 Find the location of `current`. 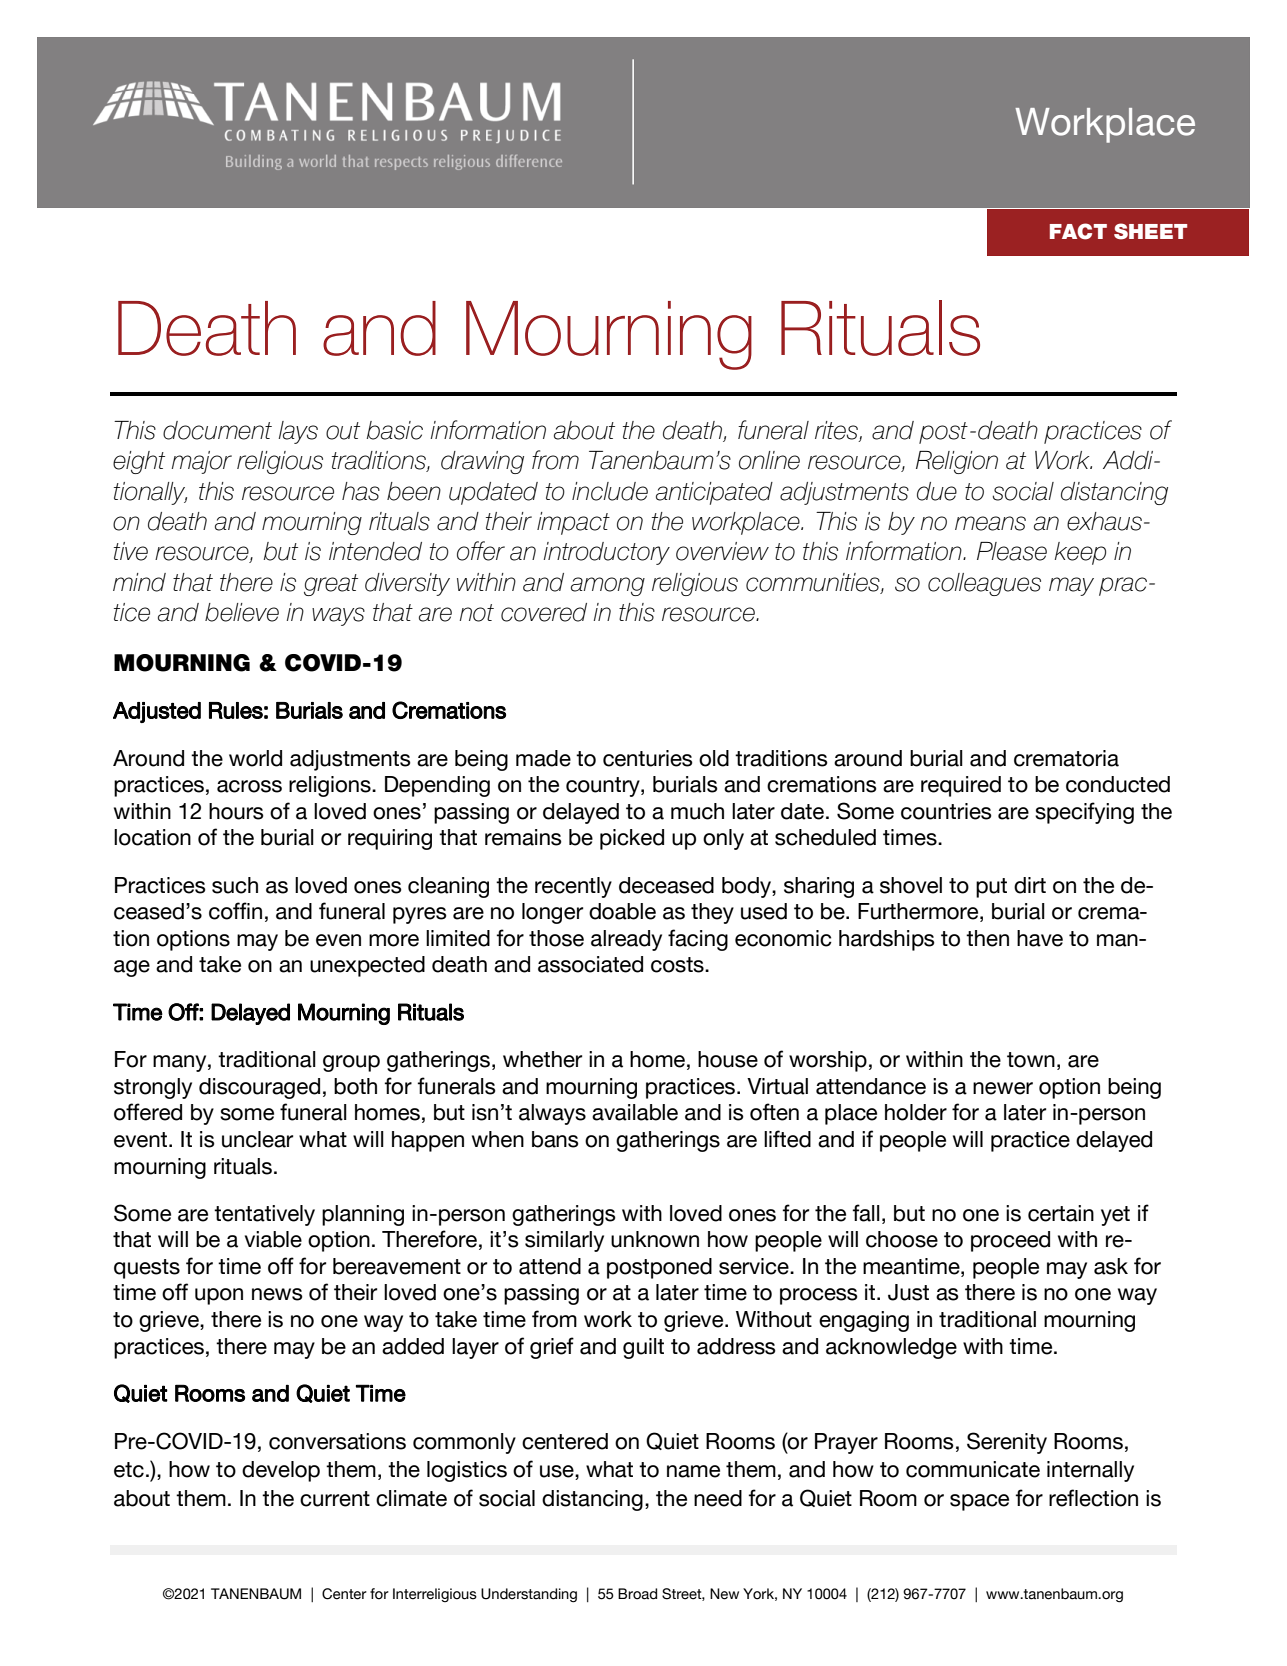

current is located at coordinates (335, 1499).
